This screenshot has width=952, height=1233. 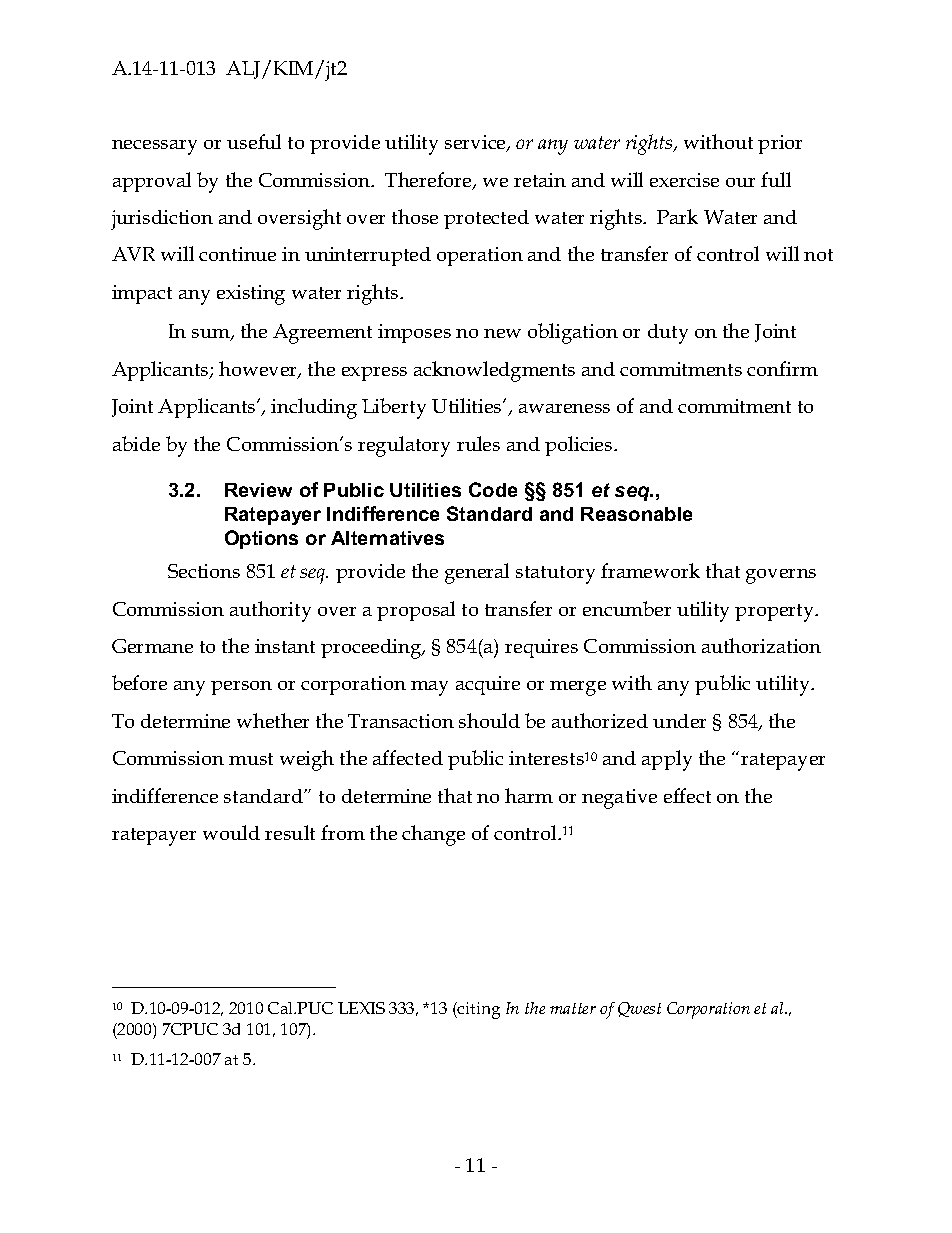 What do you see at coordinates (429, 181) in the screenshot?
I see `Therefore` at bounding box center [429, 181].
